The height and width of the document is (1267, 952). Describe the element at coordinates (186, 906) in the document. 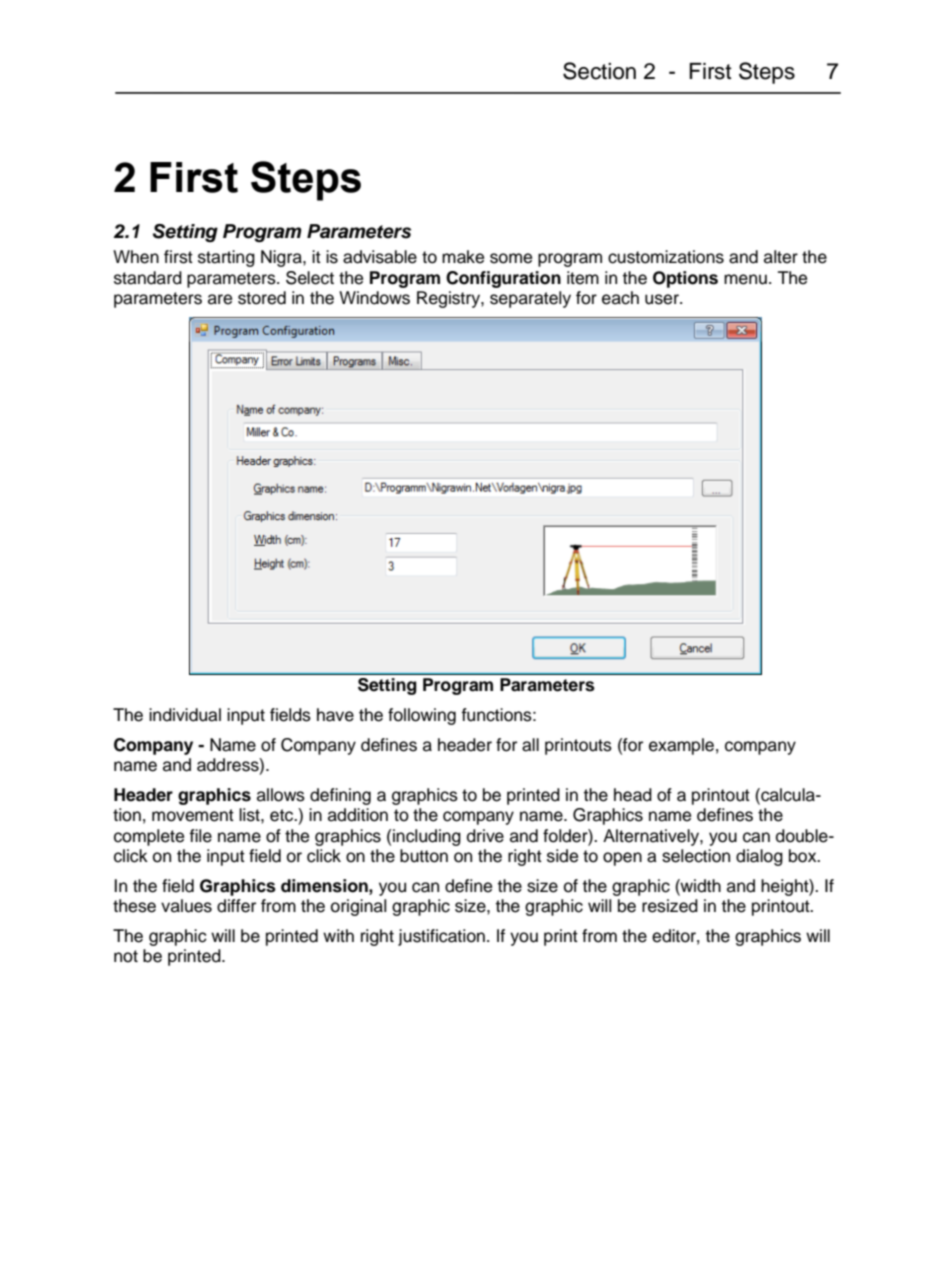

I see `values` at that location.
